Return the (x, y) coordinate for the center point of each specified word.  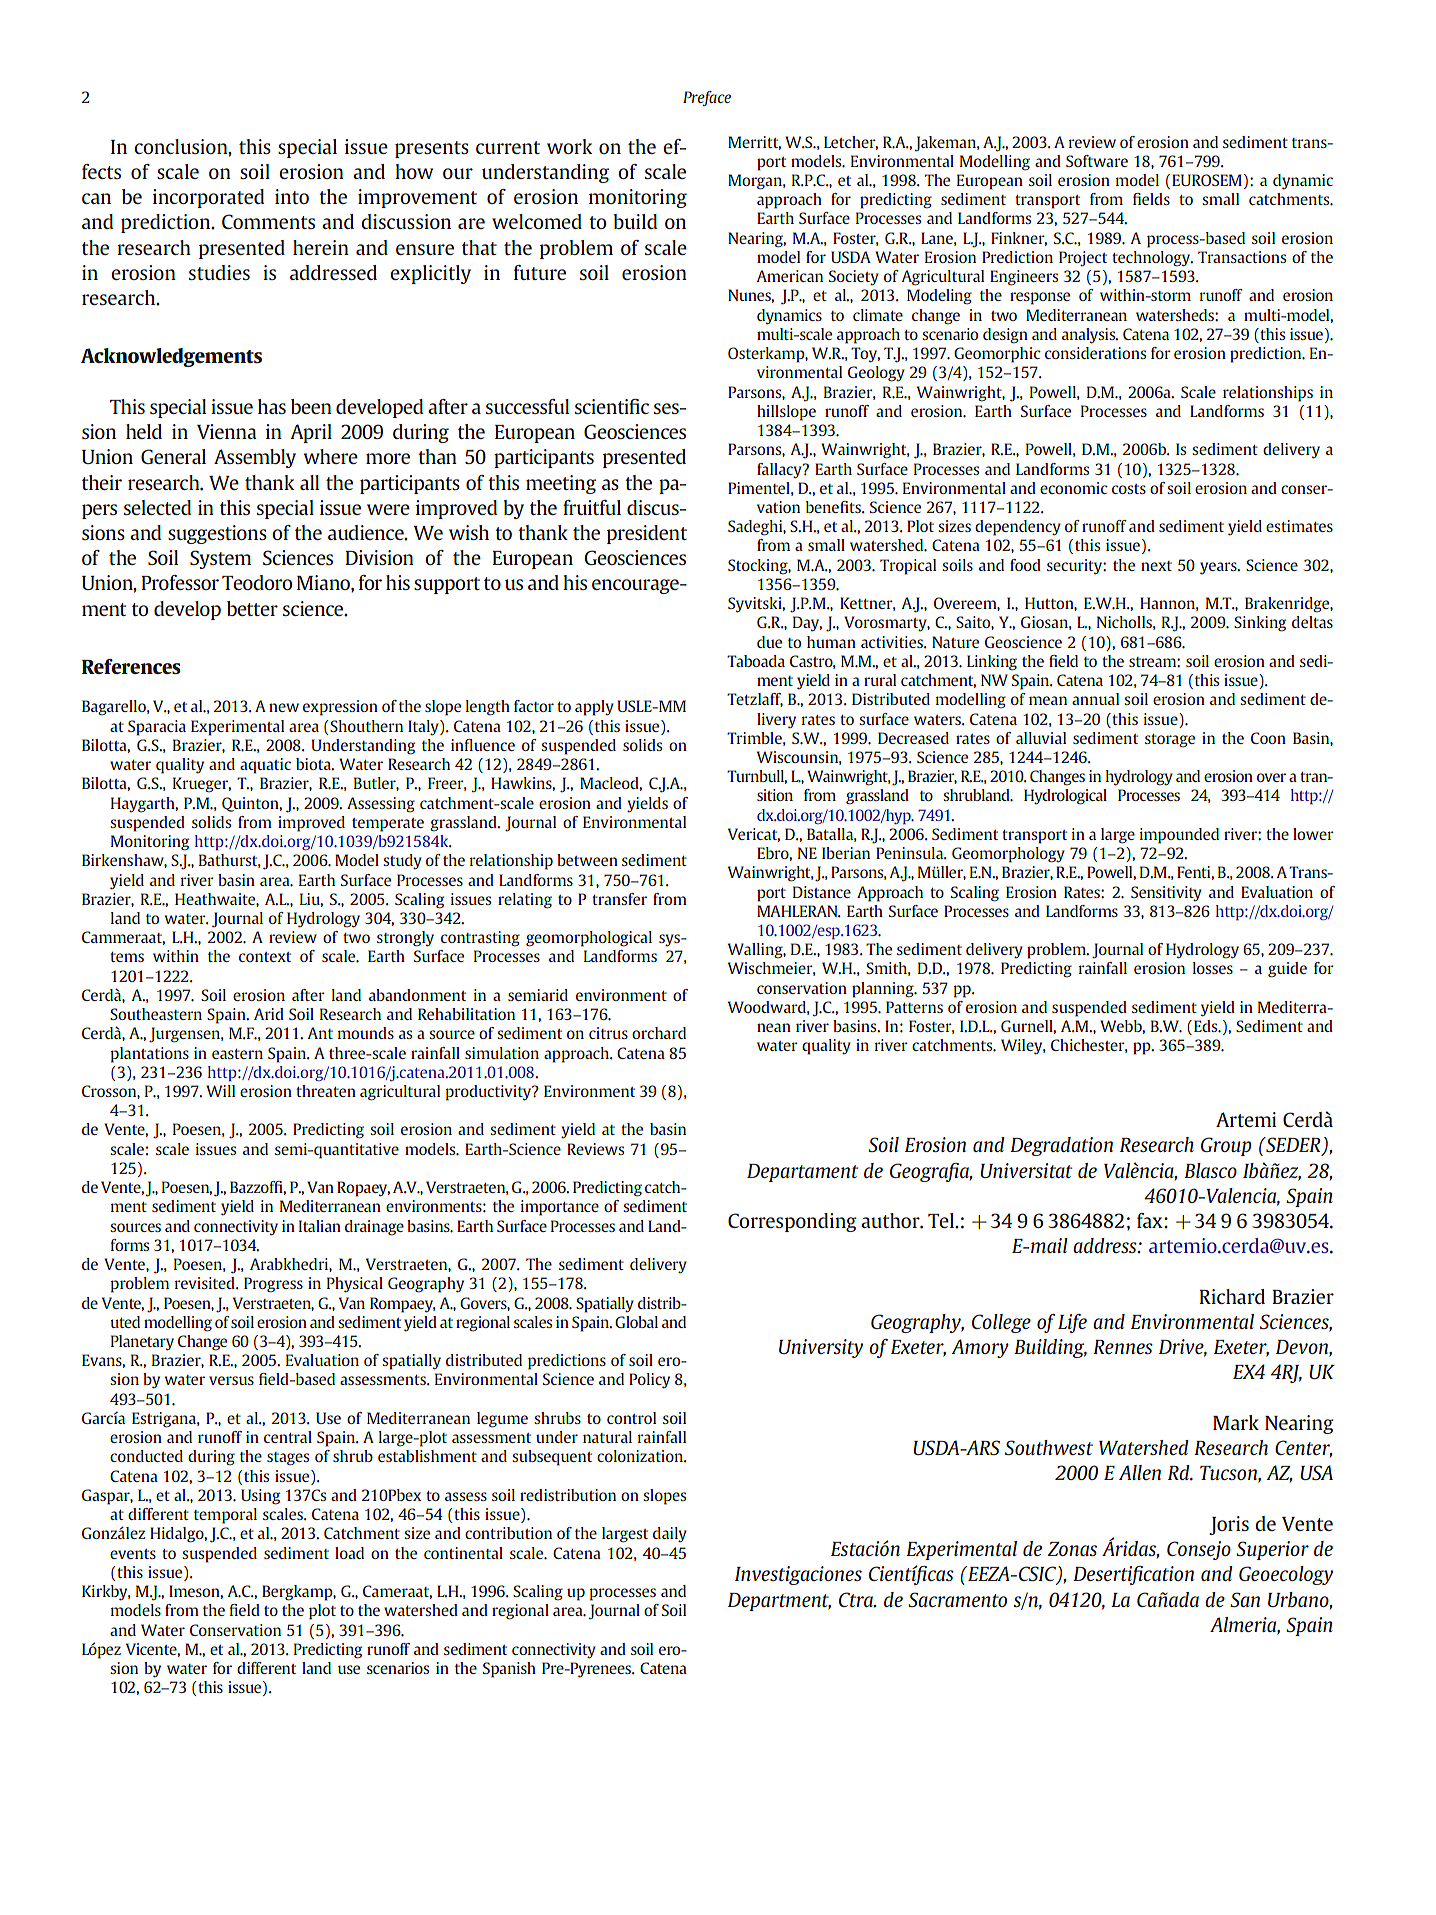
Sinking (1260, 624)
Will (220, 1091)
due (769, 642)
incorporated (208, 198)
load (349, 1553)
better (252, 608)
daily (670, 1534)
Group (1226, 1146)
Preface (707, 98)
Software (1097, 161)
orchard (659, 1033)
